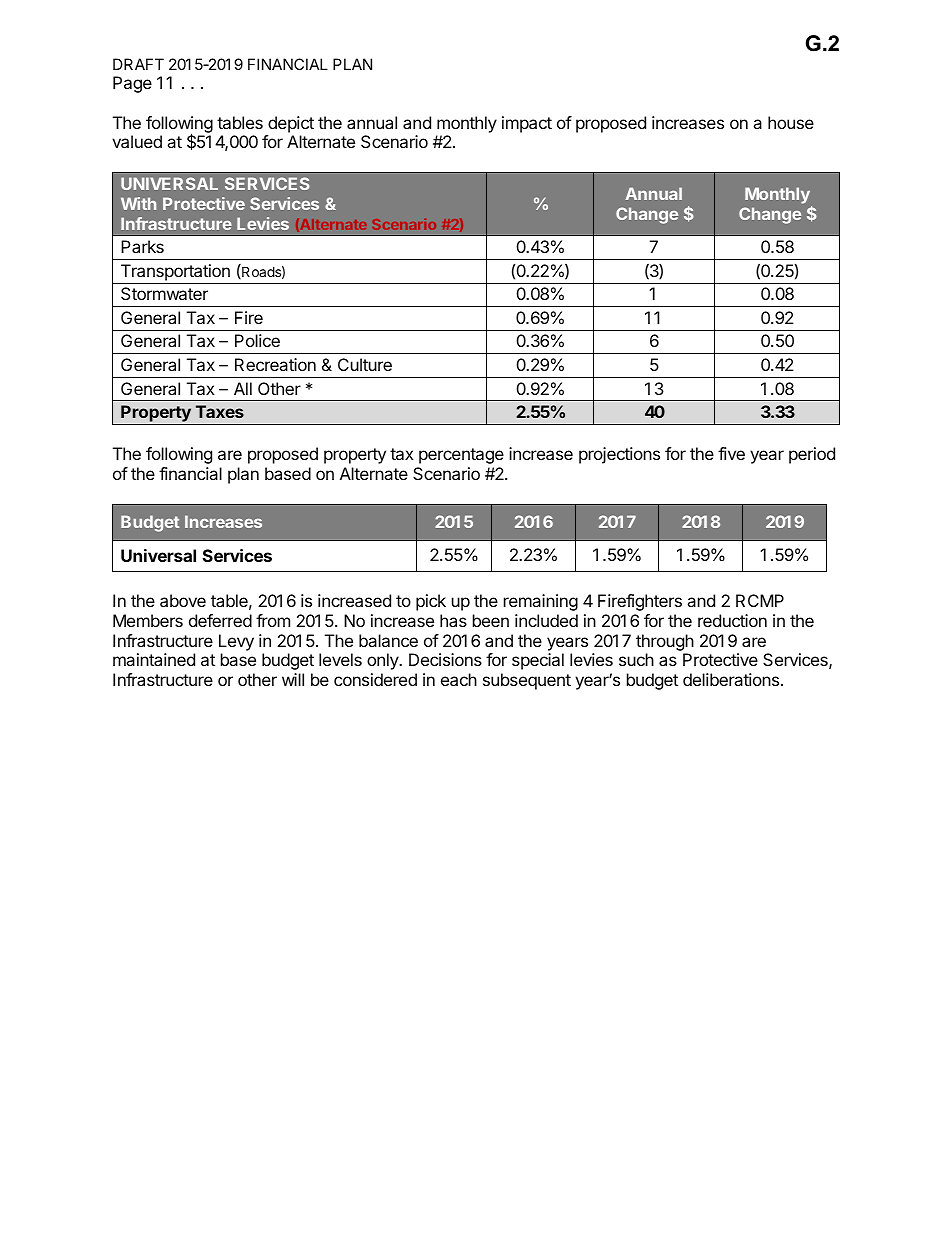 The width and height of the document is (952, 1233). What do you see at coordinates (236, 642) in the document?
I see `Levy` at bounding box center [236, 642].
